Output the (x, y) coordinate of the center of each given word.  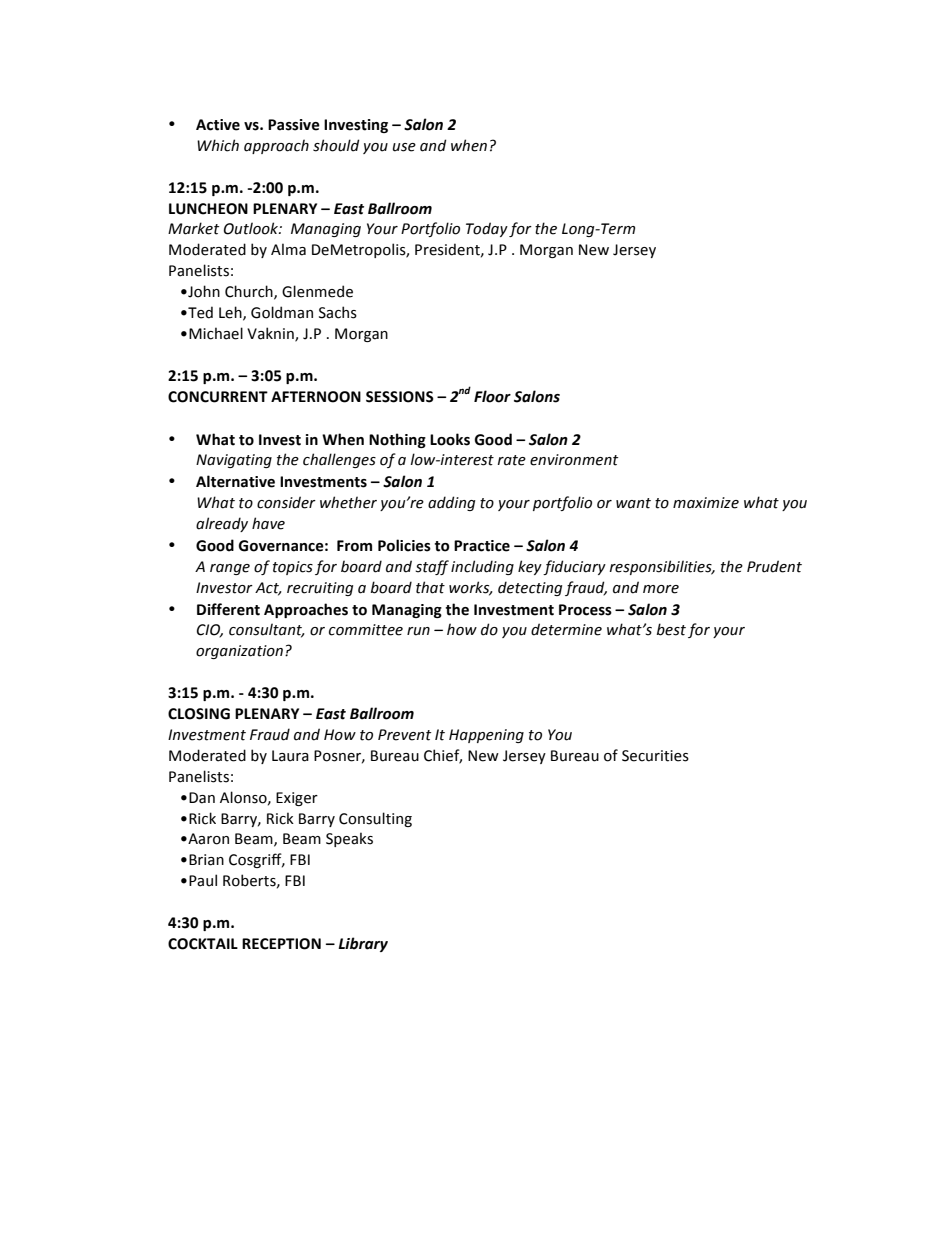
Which (218, 145)
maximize (706, 503)
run (418, 631)
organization (239, 652)
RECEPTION (281, 944)
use (404, 147)
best (671, 629)
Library (363, 944)
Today (487, 229)
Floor (492, 396)
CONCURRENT (218, 397)
